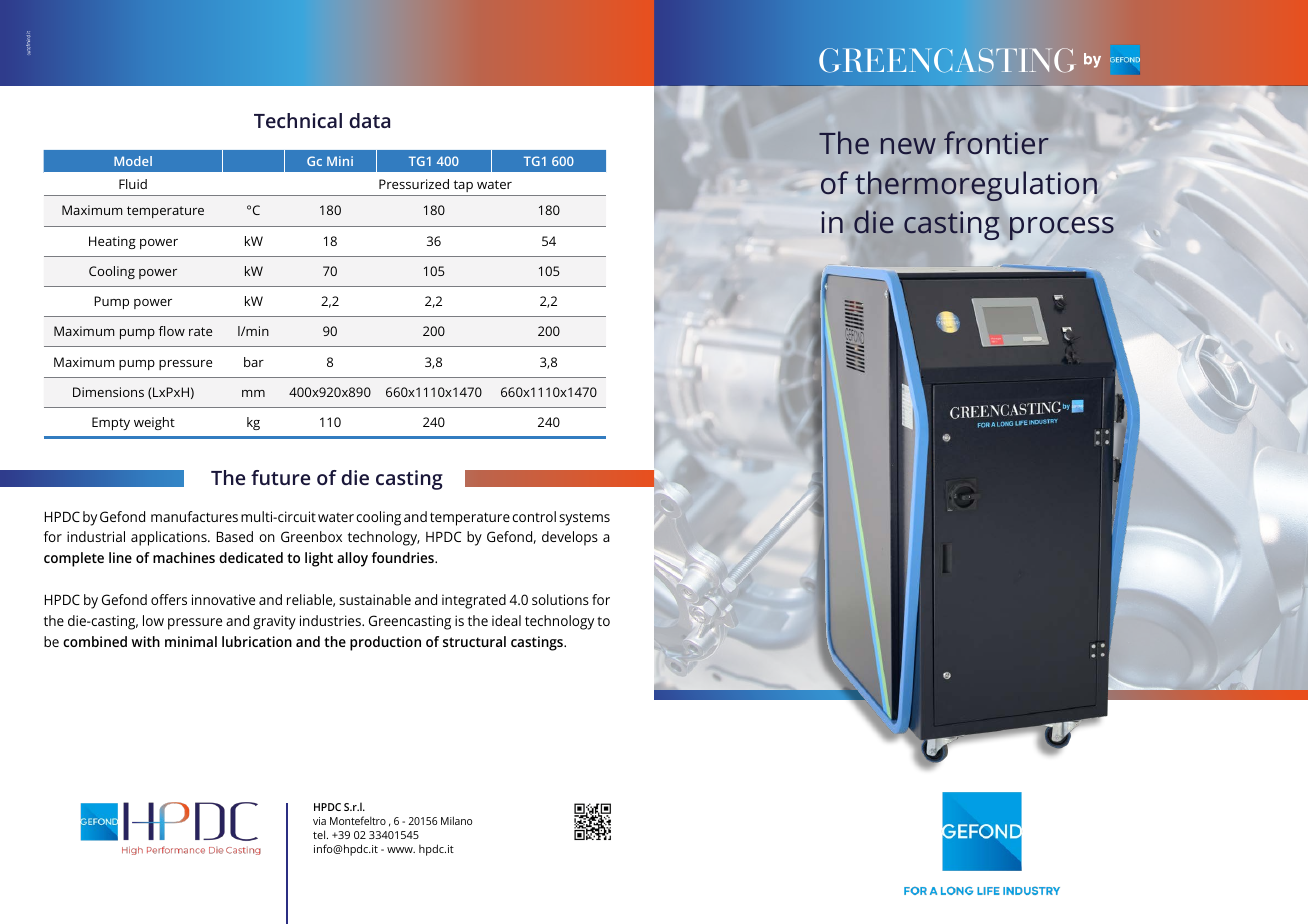 Image resolution: width=1308 pixels, height=924 pixels. What do you see at coordinates (254, 362) in the screenshot?
I see `bar` at bounding box center [254, 362].
